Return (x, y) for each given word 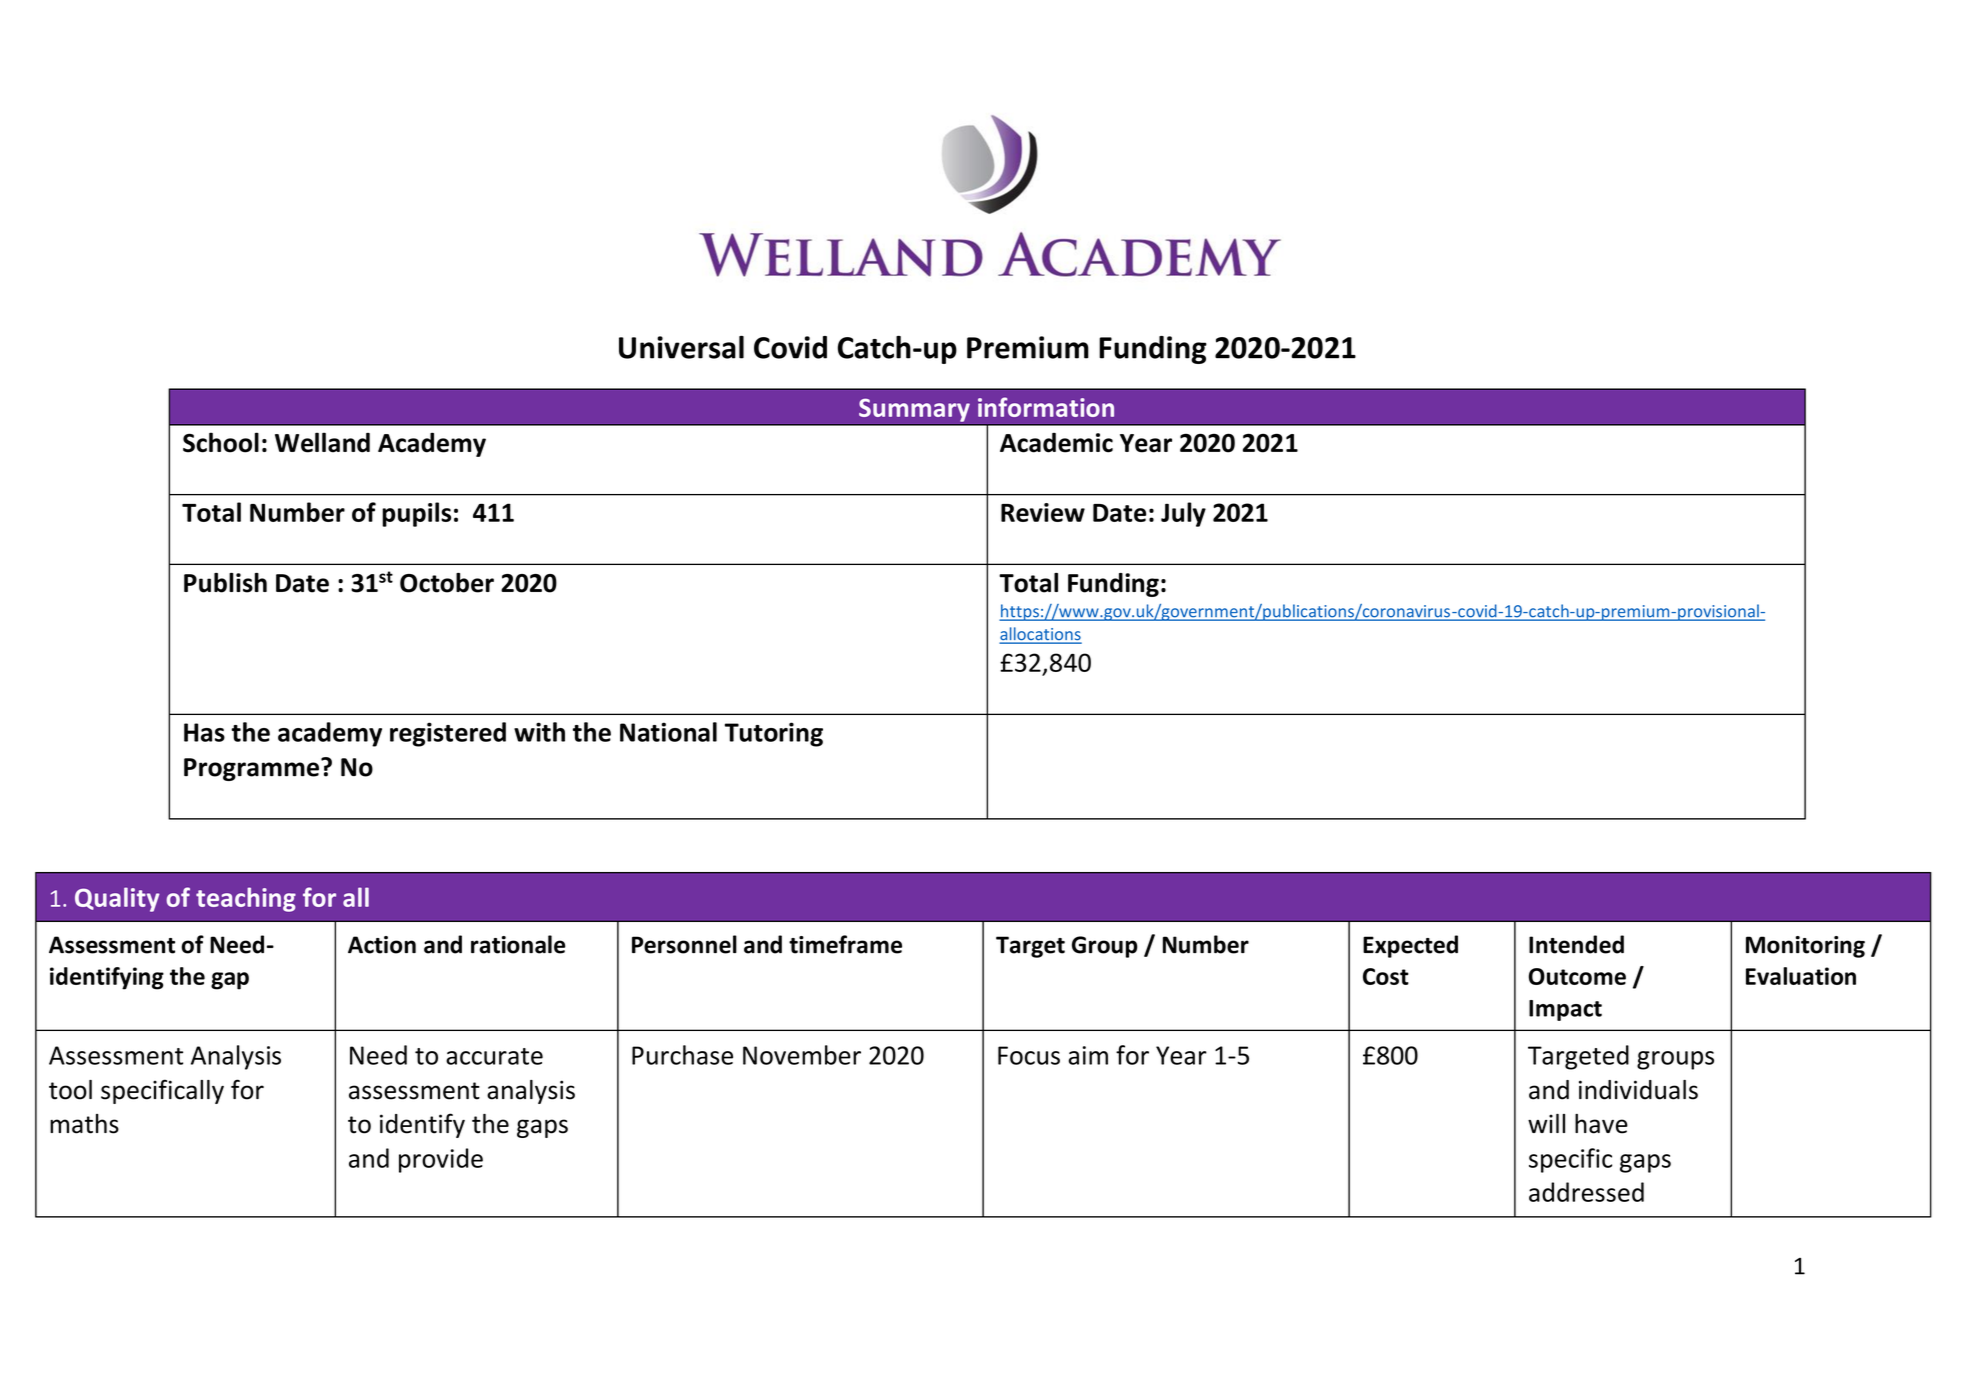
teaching (246, 899)
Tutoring (774, 734)
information (1046, 407)
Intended (1576, 944)
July (1183, 514)
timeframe (845, 944)
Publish (225, 583)
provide (441, 1160)
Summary (914, 410)
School (221, 442)
